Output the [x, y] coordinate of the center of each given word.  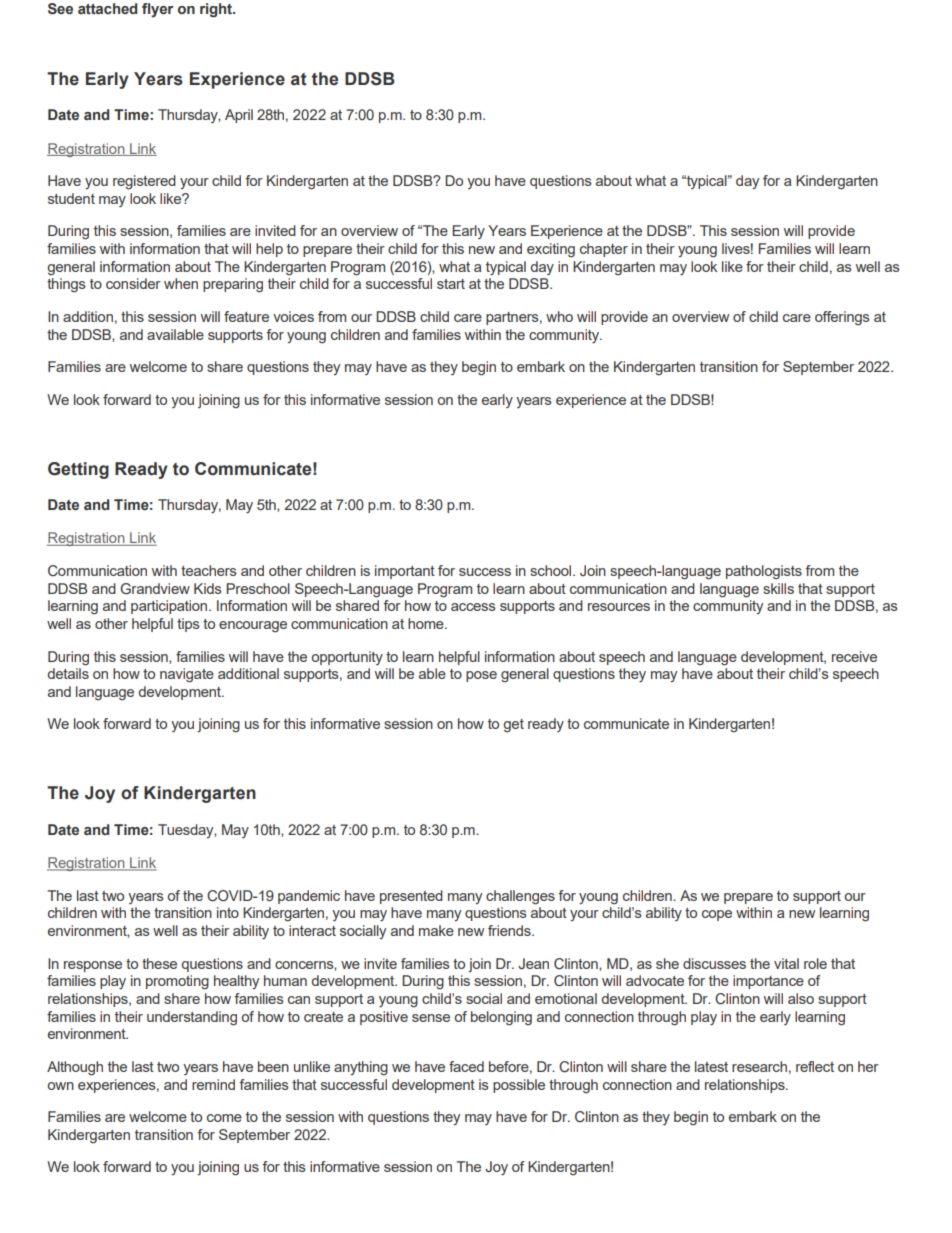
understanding [192, 1018]
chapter [604, 250]
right [217, 10]
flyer [158, 10]
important [405, 572]
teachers [209, 570]
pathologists [764, 572]
